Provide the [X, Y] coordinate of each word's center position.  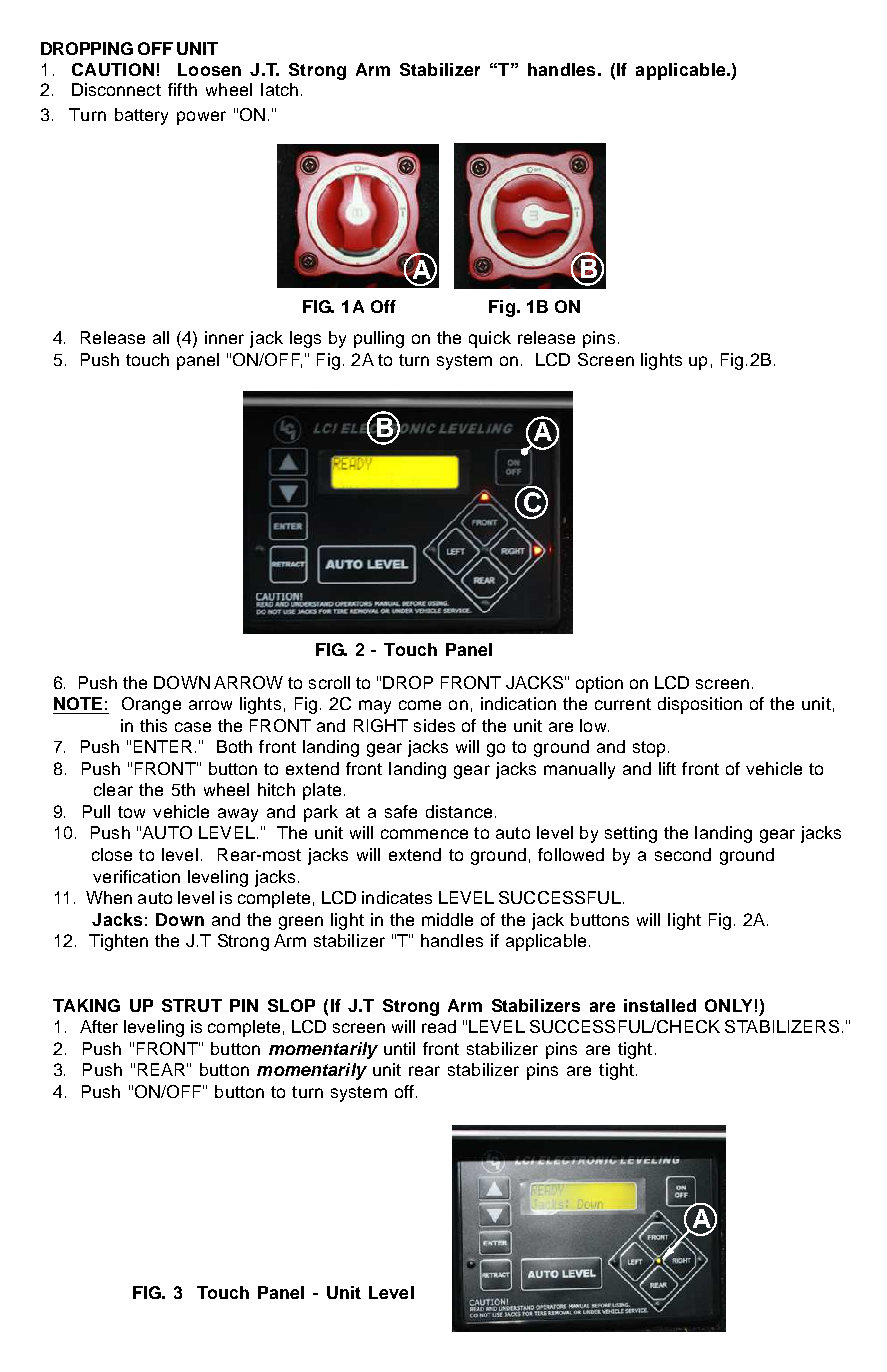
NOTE [78, 703]
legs [305, 339]
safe [401, 811]
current [623, 704]
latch [279, 89]
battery [141, 116]
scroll [329, 682]
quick [490, 339]
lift [667, 768]
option [599, 684]
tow [131, 812]
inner [224, 337]
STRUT [192, 1005]
